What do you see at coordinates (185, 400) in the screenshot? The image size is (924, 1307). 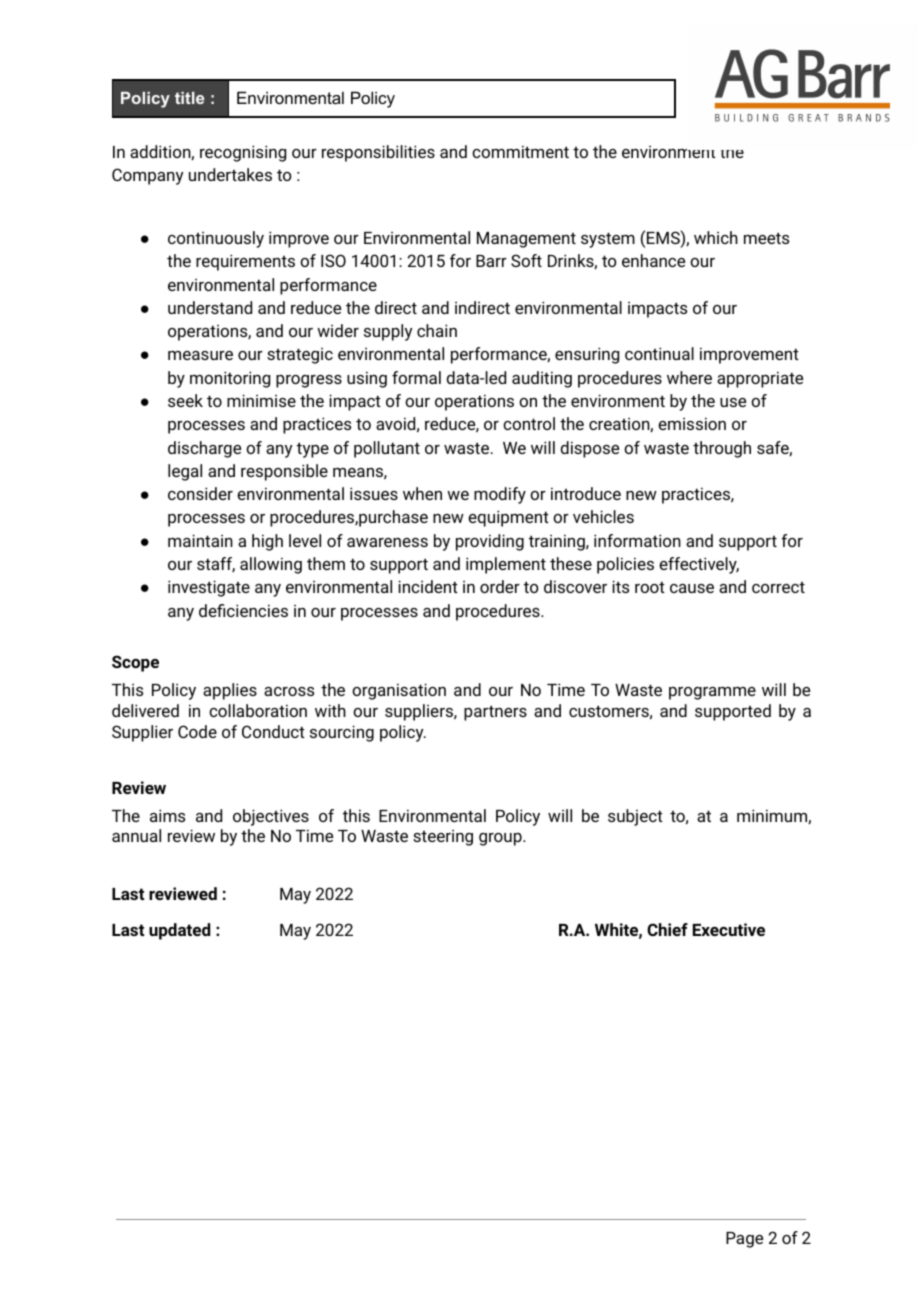 I see `seek` at bounding box center [185, 400].
